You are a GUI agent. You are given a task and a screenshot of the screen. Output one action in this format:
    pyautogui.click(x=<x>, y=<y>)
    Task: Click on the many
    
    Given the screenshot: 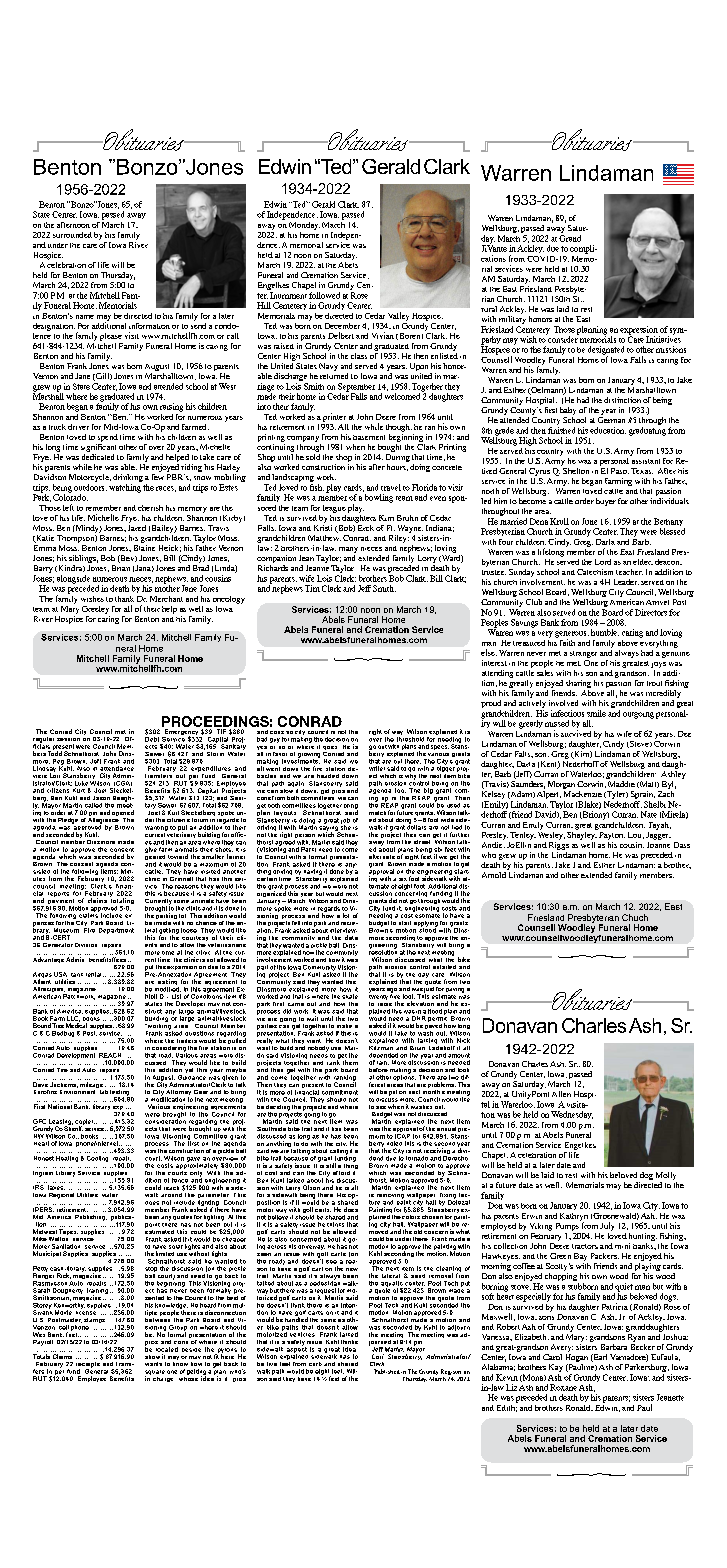 What is the action you would take?
    pyautogui.click(x=348, y=551)
